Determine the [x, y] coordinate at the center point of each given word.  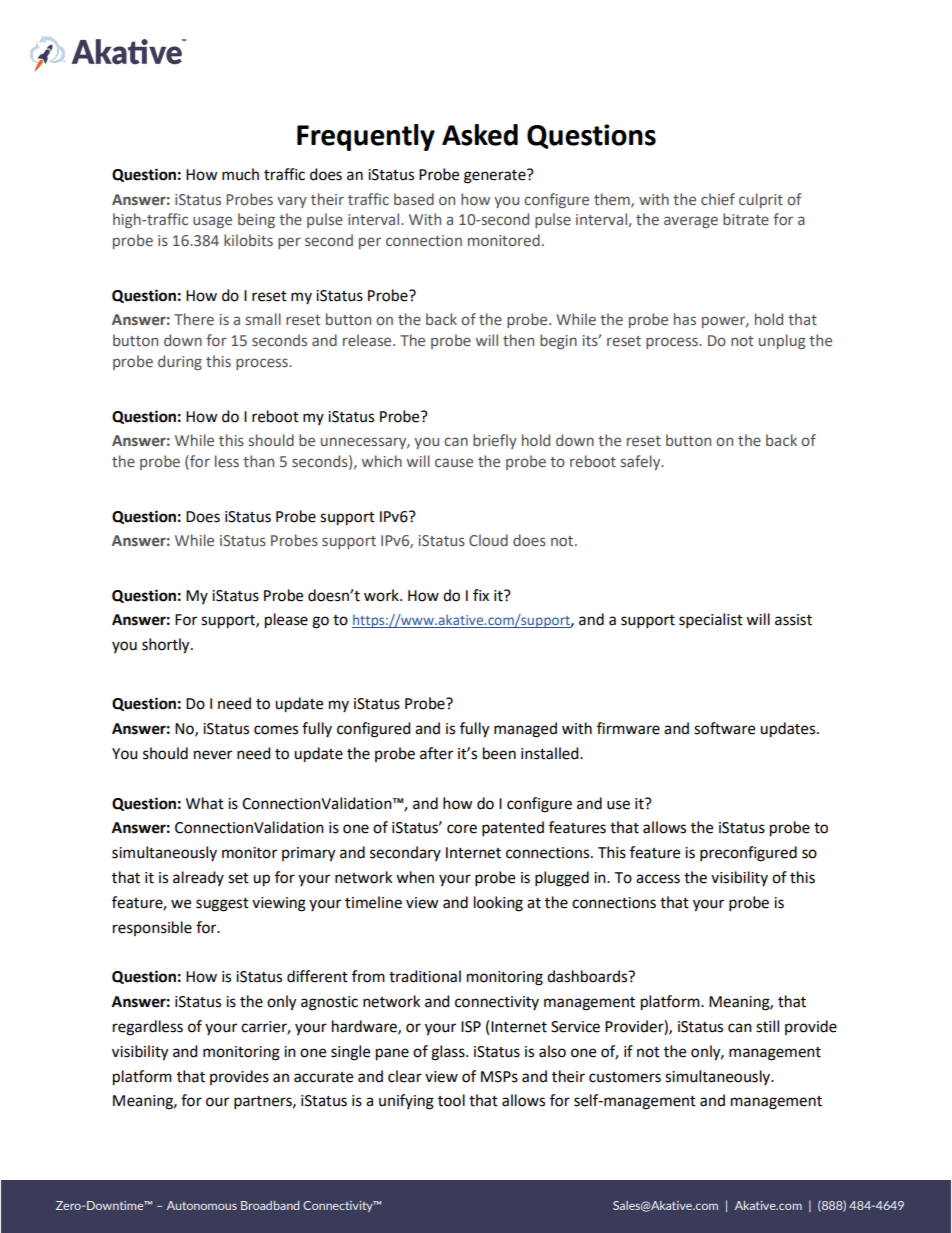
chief [718, 199]
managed [525, 730]
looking [498, 904]
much [240, 174]
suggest [222, 905]
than [258, 461]
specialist [711, 621]
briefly [495, 441]
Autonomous [202, 1205]
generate [496, 176]
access [658, 879]
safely [642, 462]
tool [451, 1100]
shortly [167, 646]
